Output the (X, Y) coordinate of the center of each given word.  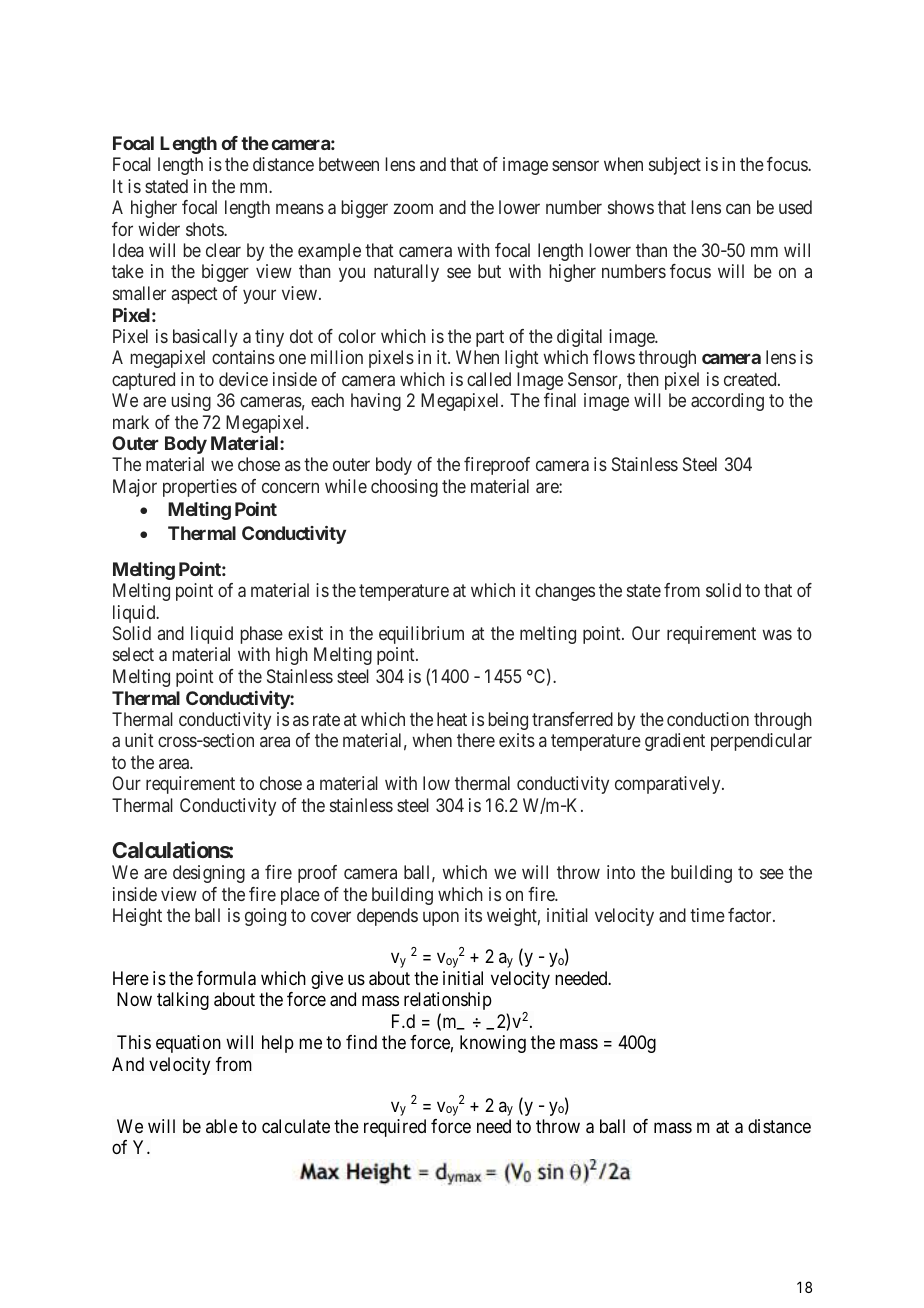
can (738, 209)
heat (452, 719)
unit (139, 740)
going (265, 917)
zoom (413, 209)
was (777, 634)
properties (200, 488)
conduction (708, 719)
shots (205, 229)
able (222, 1126)
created (751, 379)
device (243, 379)
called (489, 379)
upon (441, 919)
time (707, 915)
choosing (404, 488)
